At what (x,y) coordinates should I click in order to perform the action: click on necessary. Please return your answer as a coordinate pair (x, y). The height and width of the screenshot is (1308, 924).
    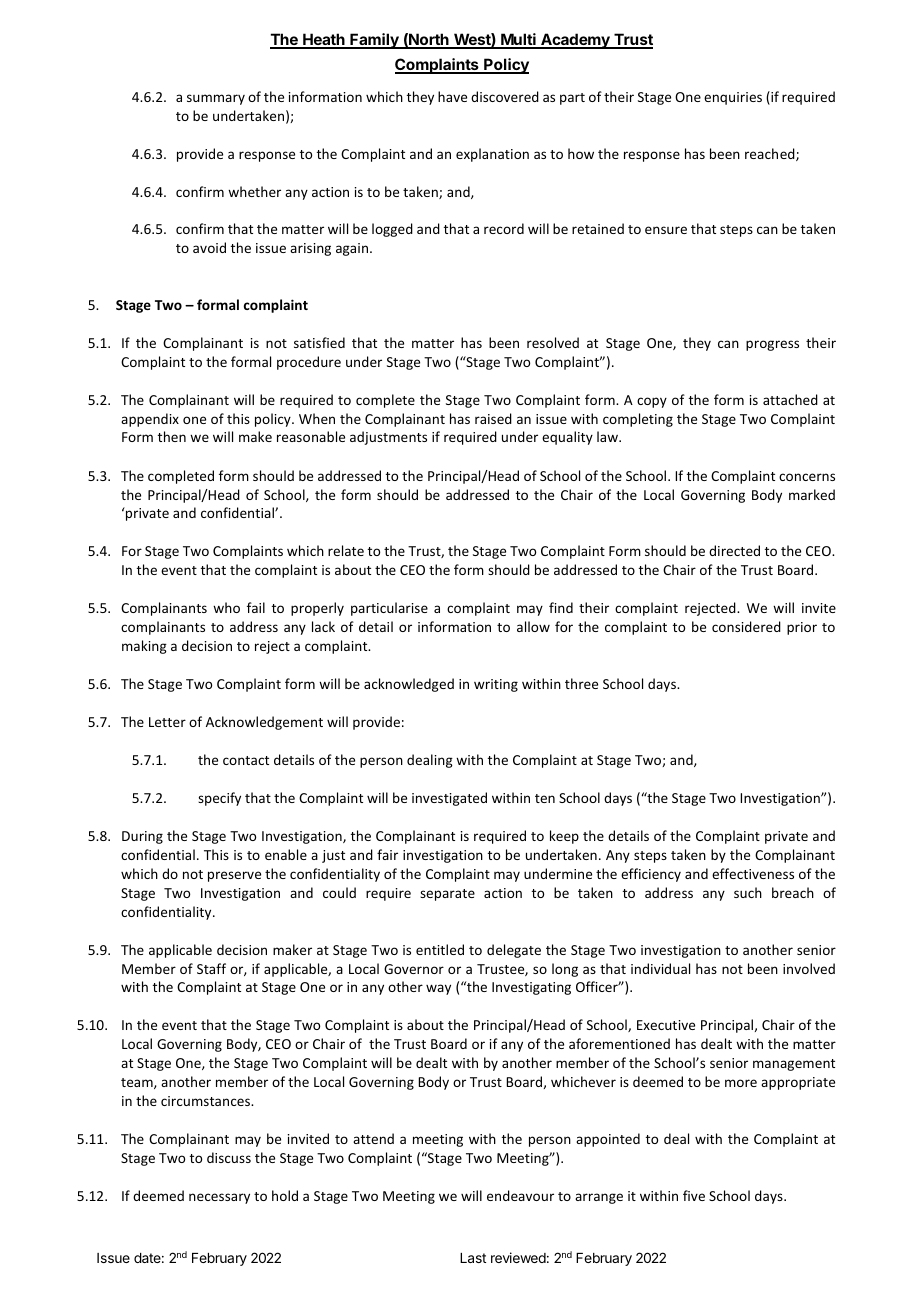
    Looking at the image, I should click on (219, 1198).
